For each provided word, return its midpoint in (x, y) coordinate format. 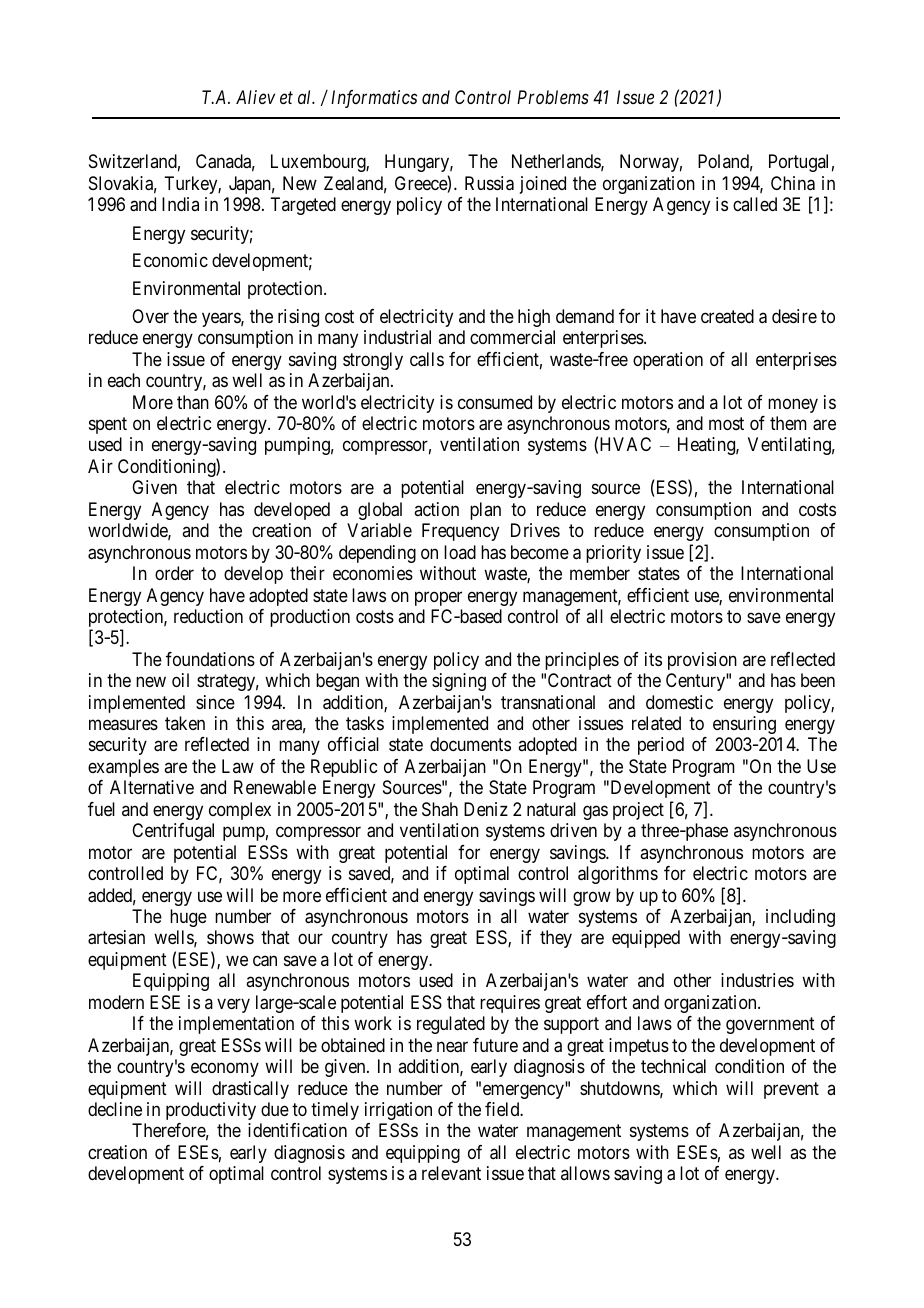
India (180, 204)
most (726, 423)
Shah (440, 809)
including (800, 918)
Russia (489, 183)
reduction (208, 616)
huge (188, 918)
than (193, 402)
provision (702, 661)
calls (427, 359)
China (793, 183)
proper (438, 598)
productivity (211, 1111)
